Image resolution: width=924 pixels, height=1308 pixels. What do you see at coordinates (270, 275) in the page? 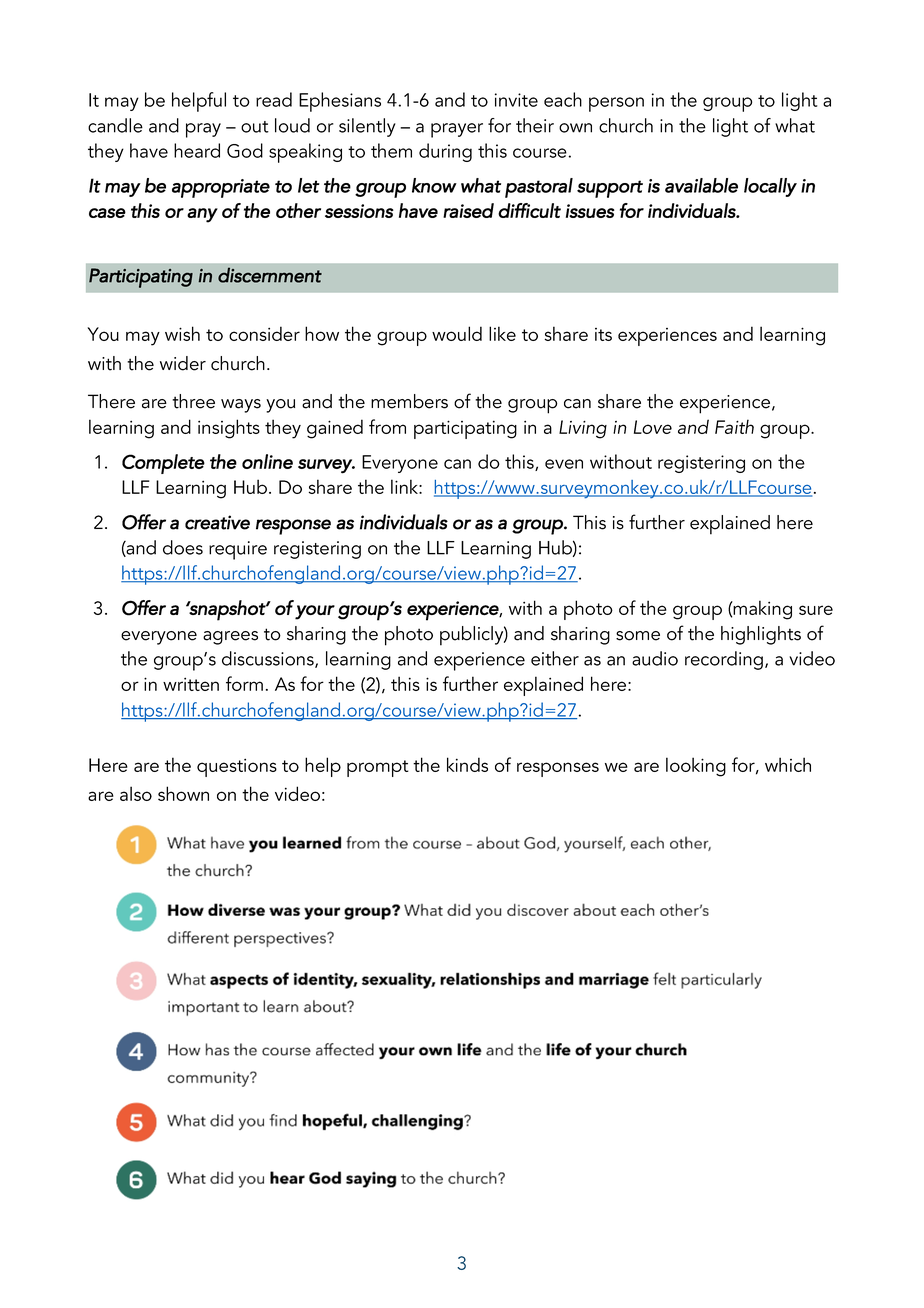
I see `discernment` at bounding box center [270, 275].
